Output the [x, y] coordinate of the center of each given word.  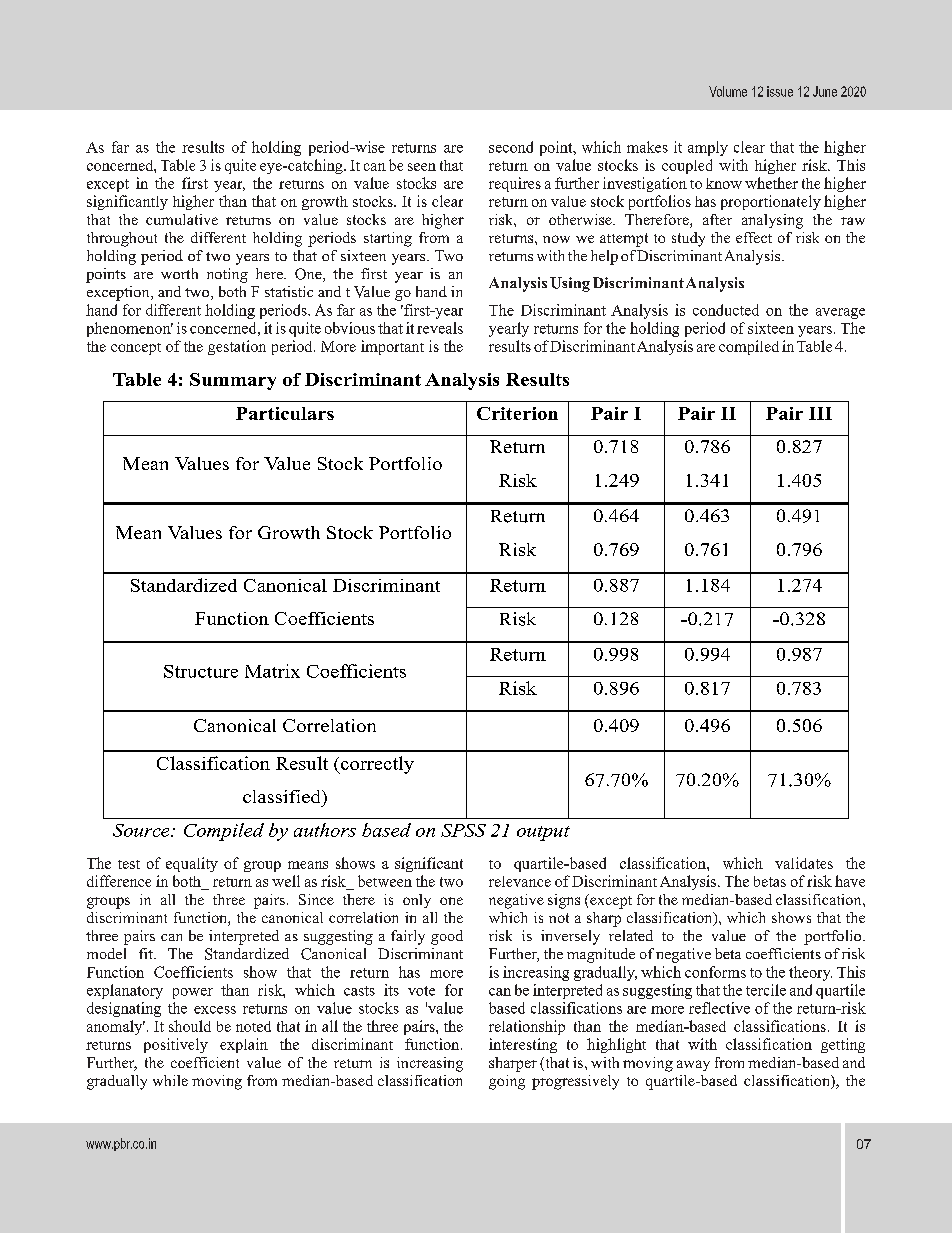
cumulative [182, 219]
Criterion [517, 413]
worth [179, 273]
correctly [376, 765]
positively [176, 1045]
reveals [440, 328]
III [820, 413]
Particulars [285, 413]
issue [780, 91]
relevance [520, 881]
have [850, 881]
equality [192, 864]
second [511, 147]
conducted [726, 310]
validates [804, 863]
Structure [201, 671]
